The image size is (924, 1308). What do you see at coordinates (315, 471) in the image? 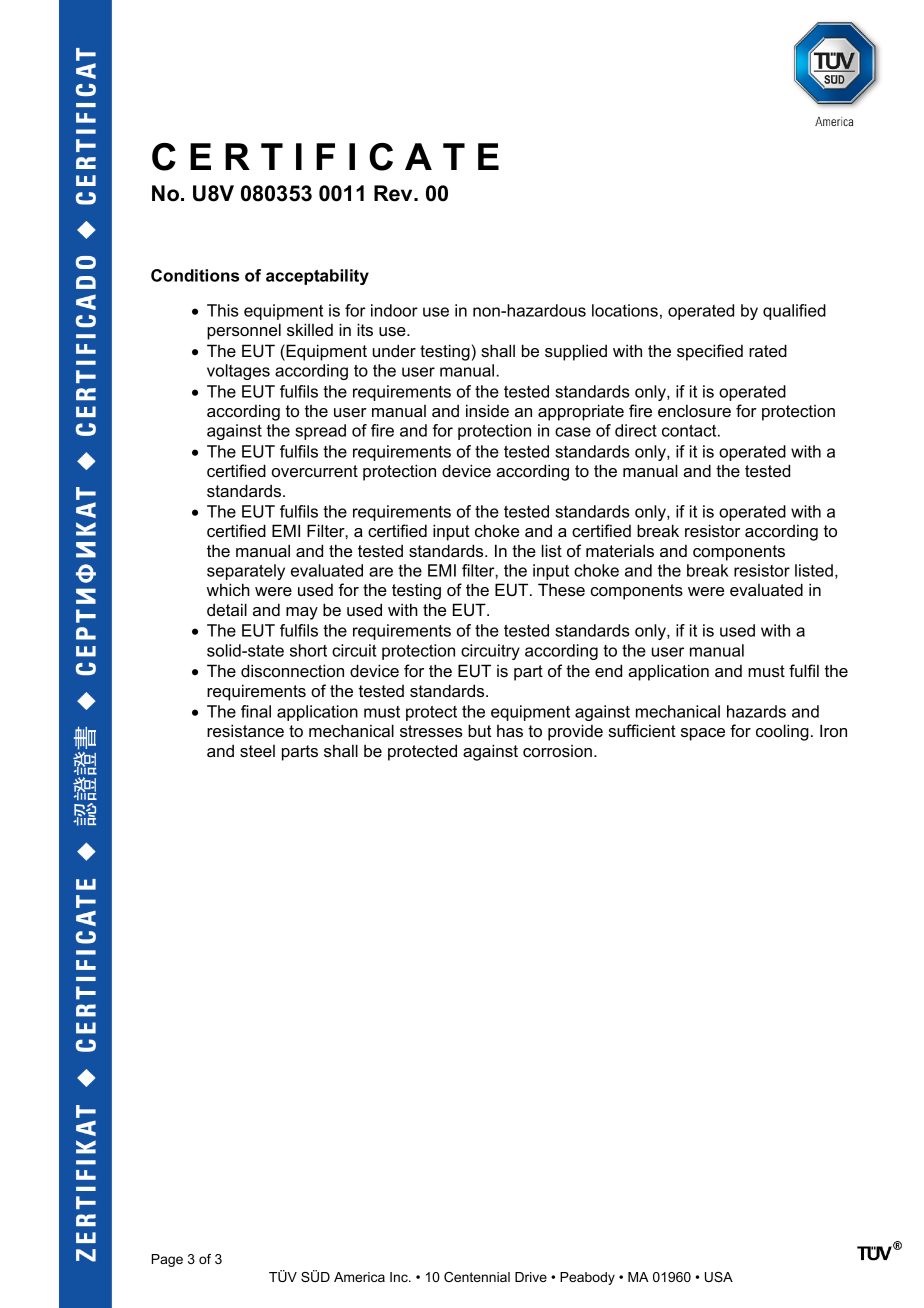
I see `overcurrent` at bounding box center [315, 471].
